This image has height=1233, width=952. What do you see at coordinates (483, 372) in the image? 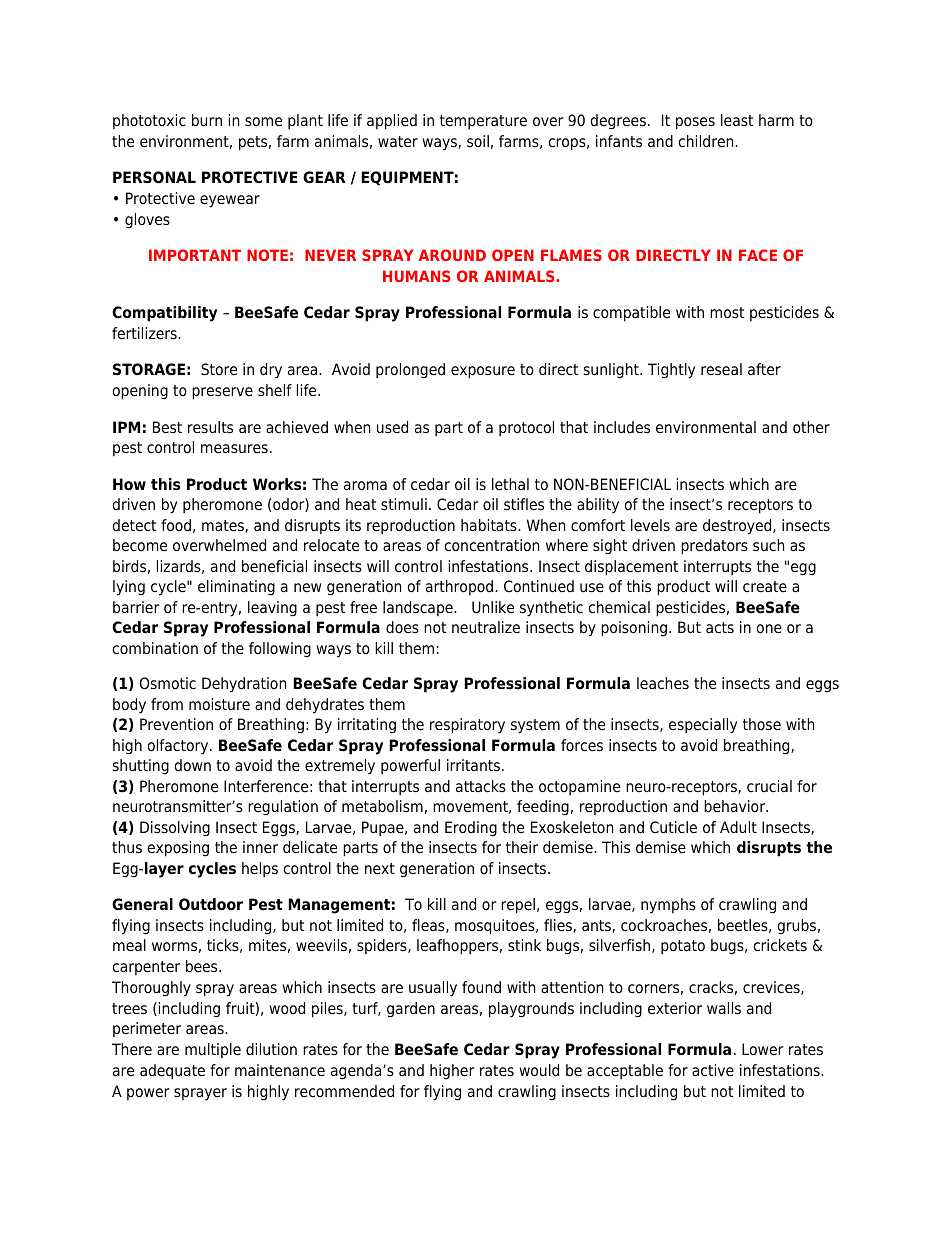
I see `exposure` at bounding box center [483, 372].
